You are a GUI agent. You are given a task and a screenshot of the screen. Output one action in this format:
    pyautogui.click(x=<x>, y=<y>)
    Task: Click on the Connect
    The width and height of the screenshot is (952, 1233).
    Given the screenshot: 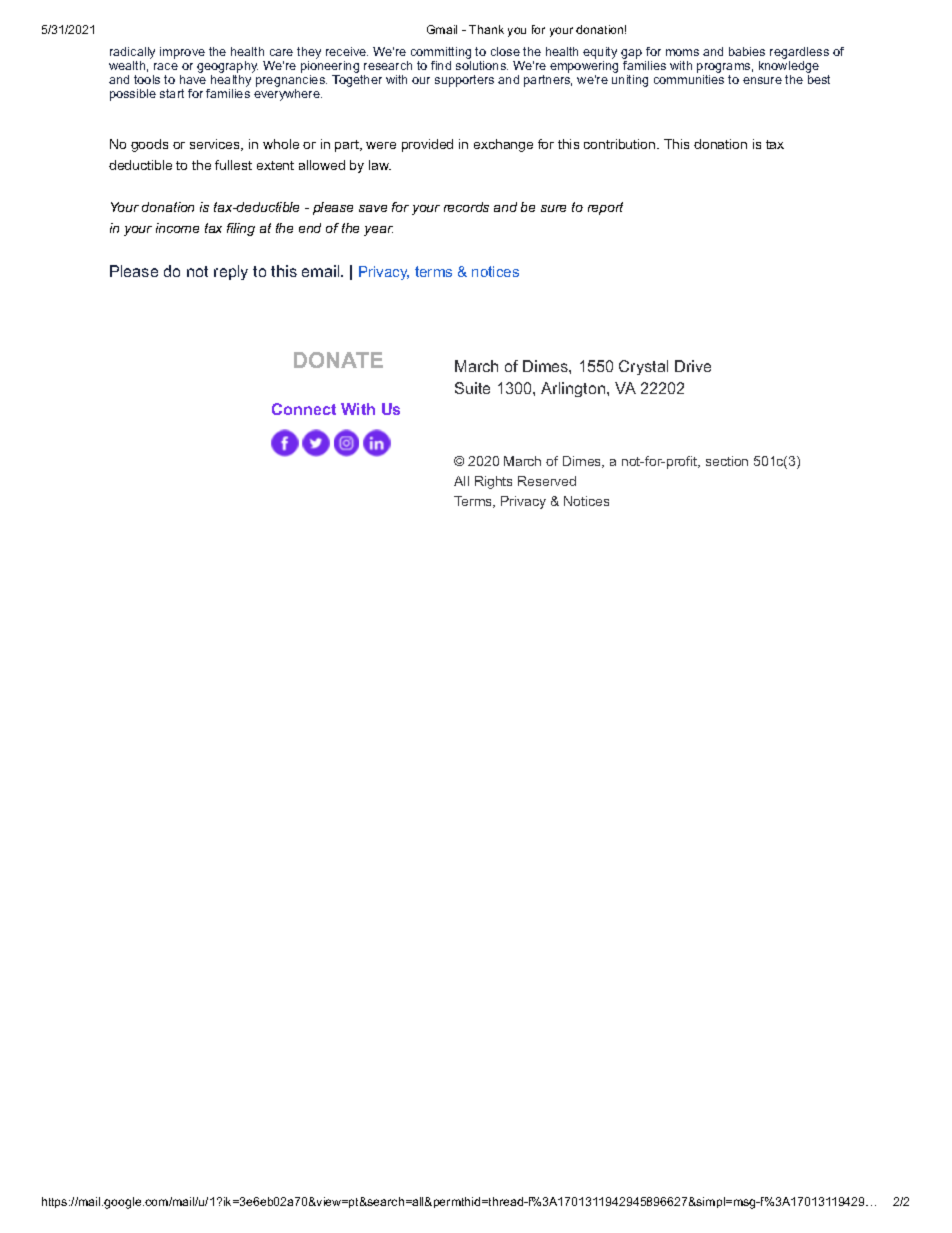 What is the action you would take?
    pyautogui.click(x=304, y=409)
